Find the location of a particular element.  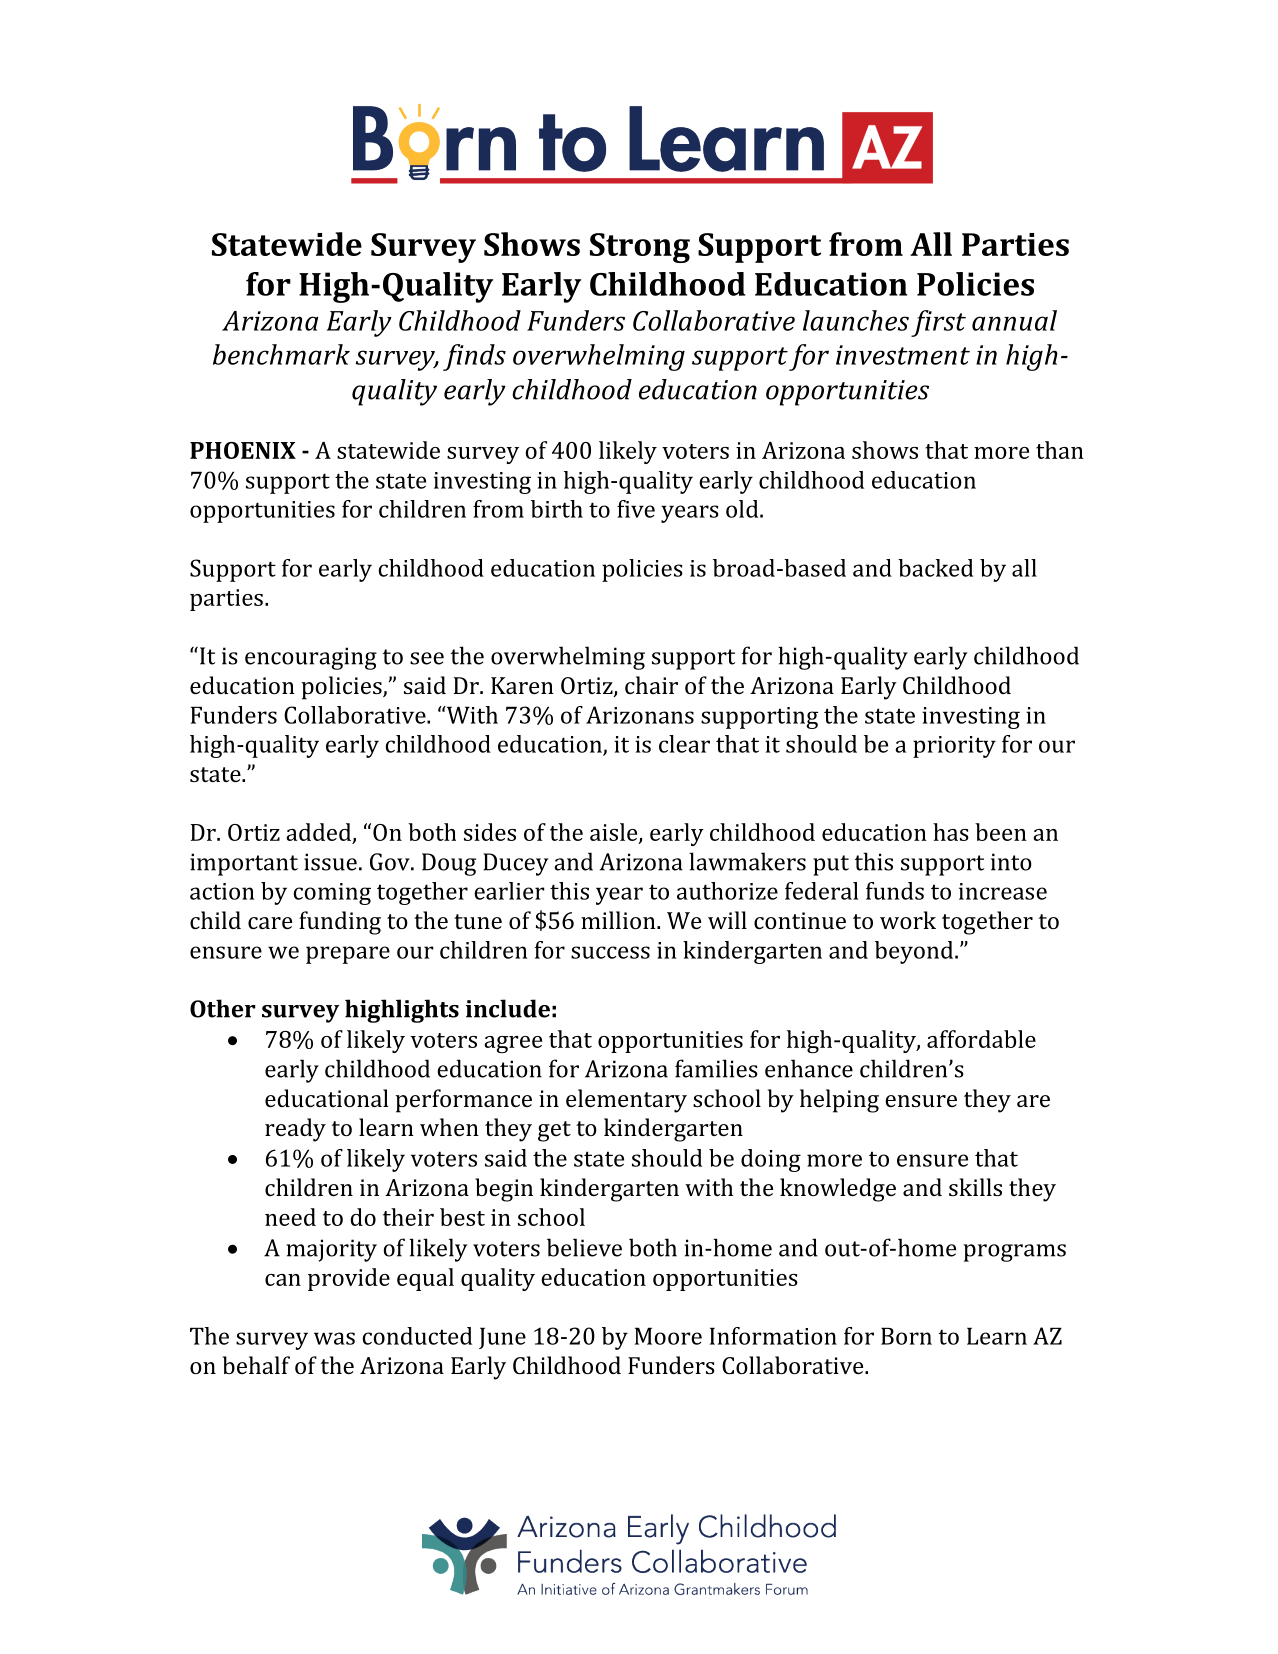

benchmark is located at coordinates (281, 354).
